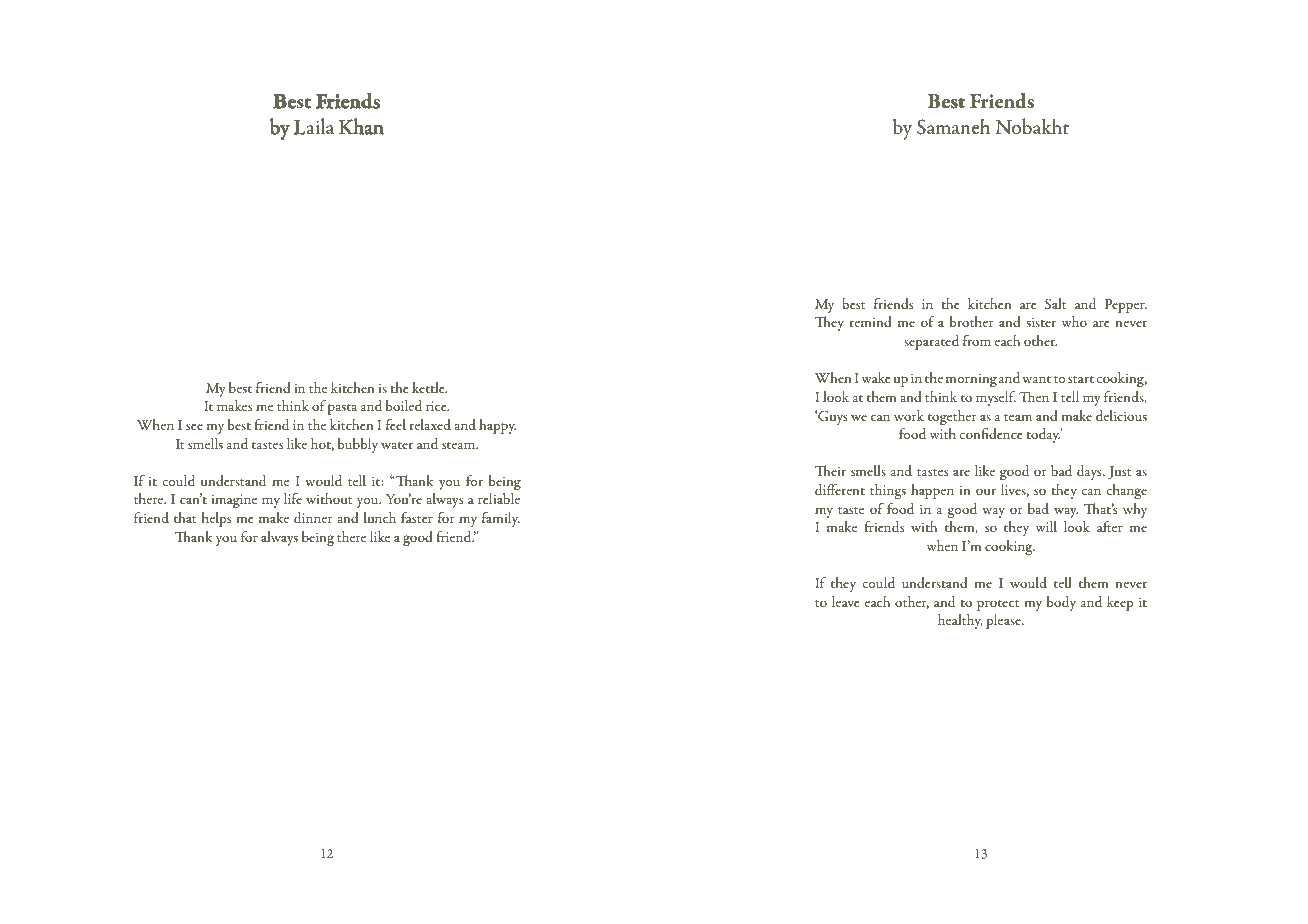 This screenshot has width=1308, height=924. What do you see at coordinates (846, 601) in the screenshot?
I see `leave` at bounding box center [846, 601].
